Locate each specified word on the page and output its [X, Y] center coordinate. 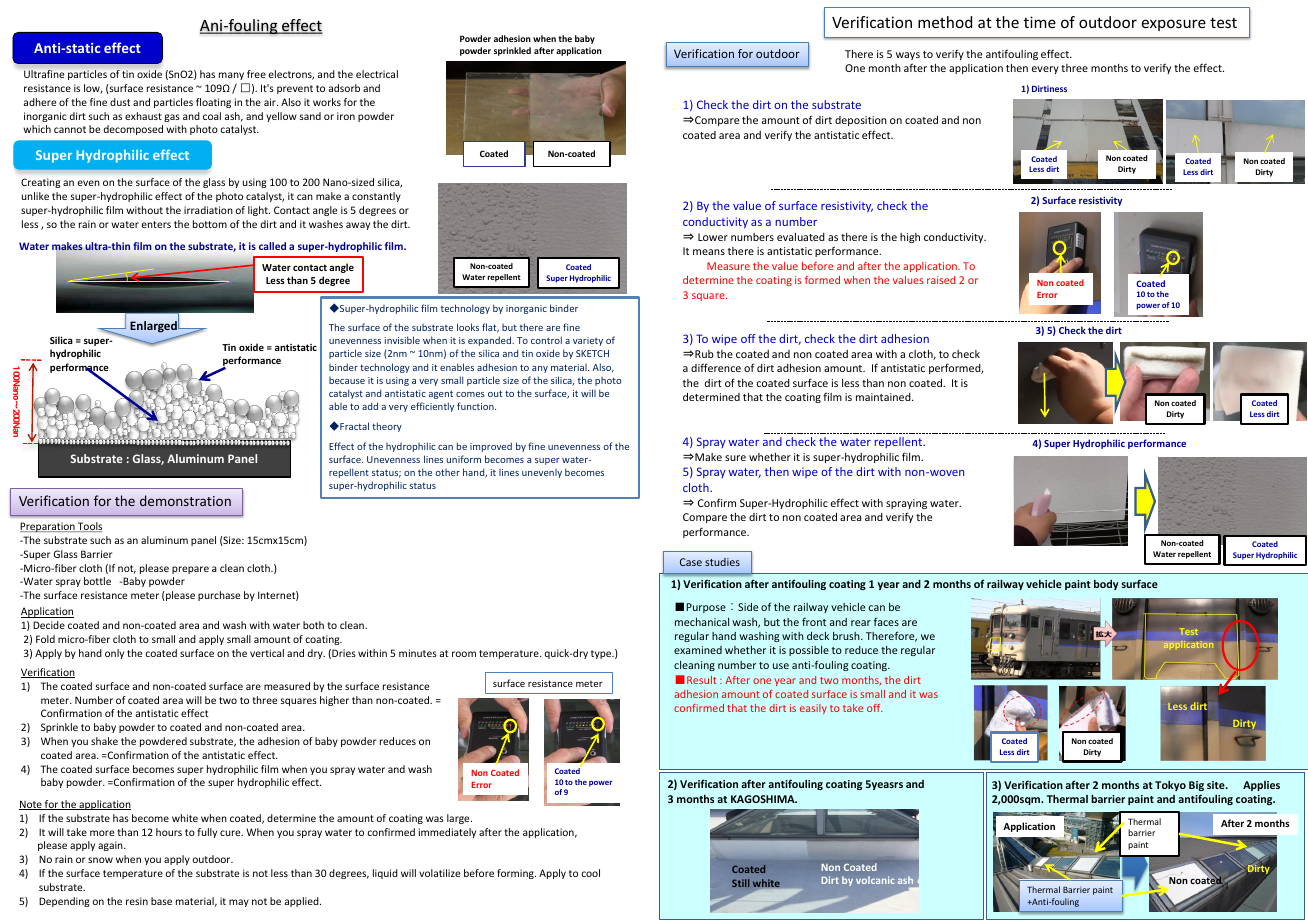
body [1106, 585]
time [1040, 22]
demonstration [185, 500]
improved [491, 447]
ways [908, 56]
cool [590, 873]
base [161, 901]
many [231, 76]
